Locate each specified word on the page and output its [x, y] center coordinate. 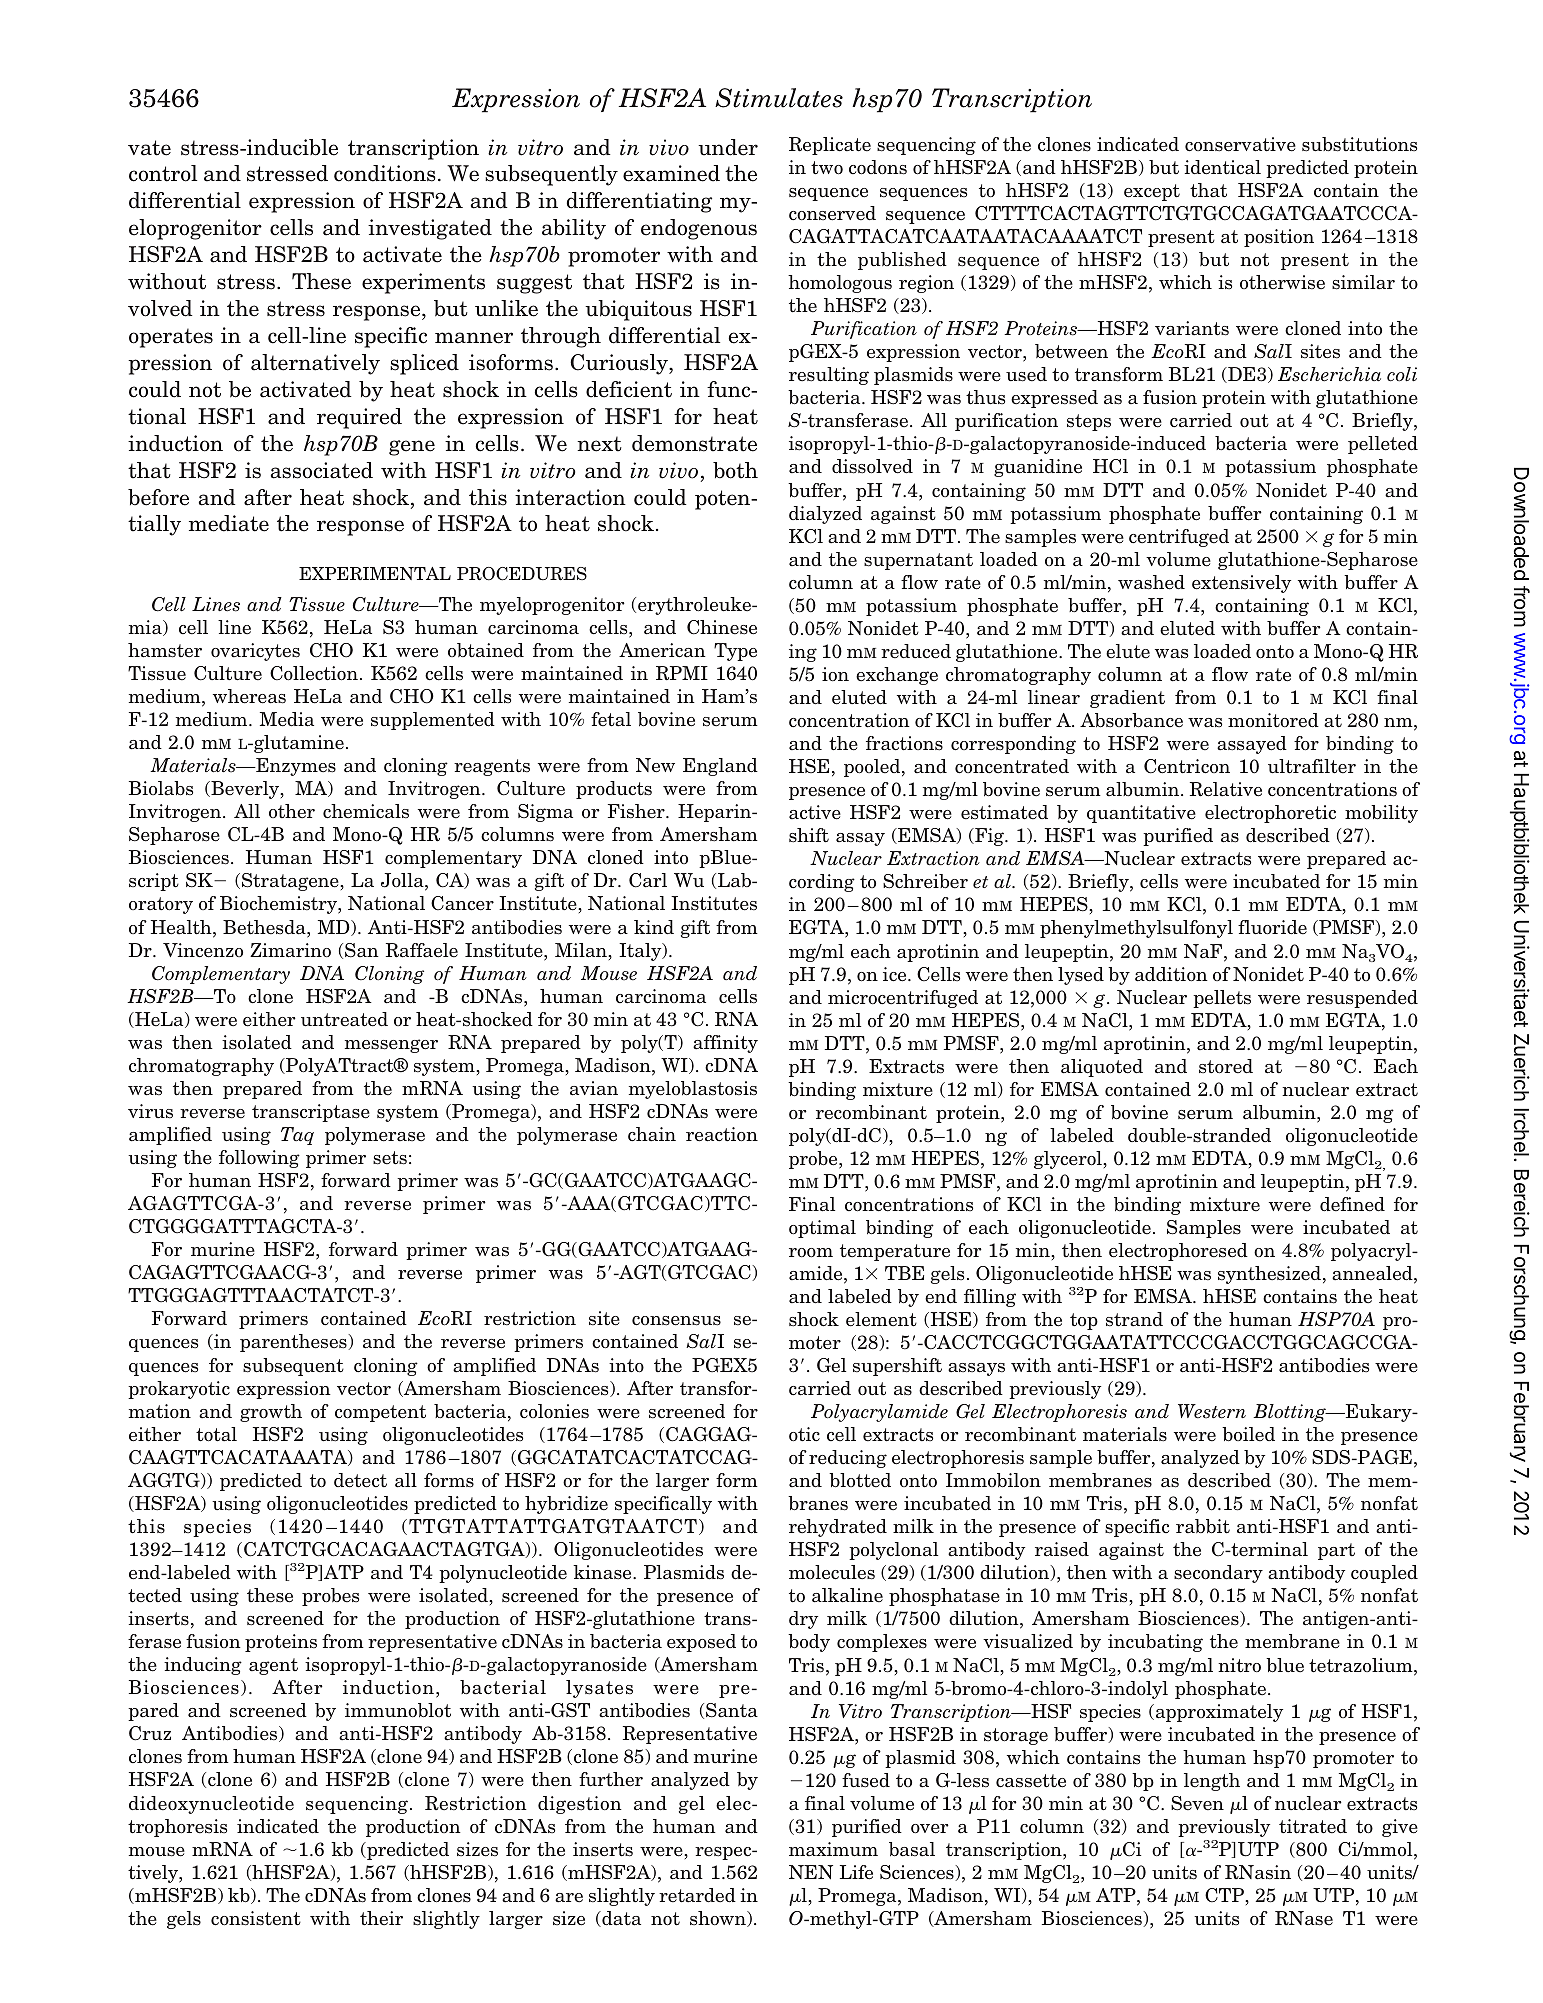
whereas [249, 696]
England [720, 767]
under [728, 147]
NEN [811, 1872]
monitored [1273, 720]
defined [1352, 1204]
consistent [256, 1918]
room [811, 1253]
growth [271, 1413]
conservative [1240, 144]
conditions [385, 173]
